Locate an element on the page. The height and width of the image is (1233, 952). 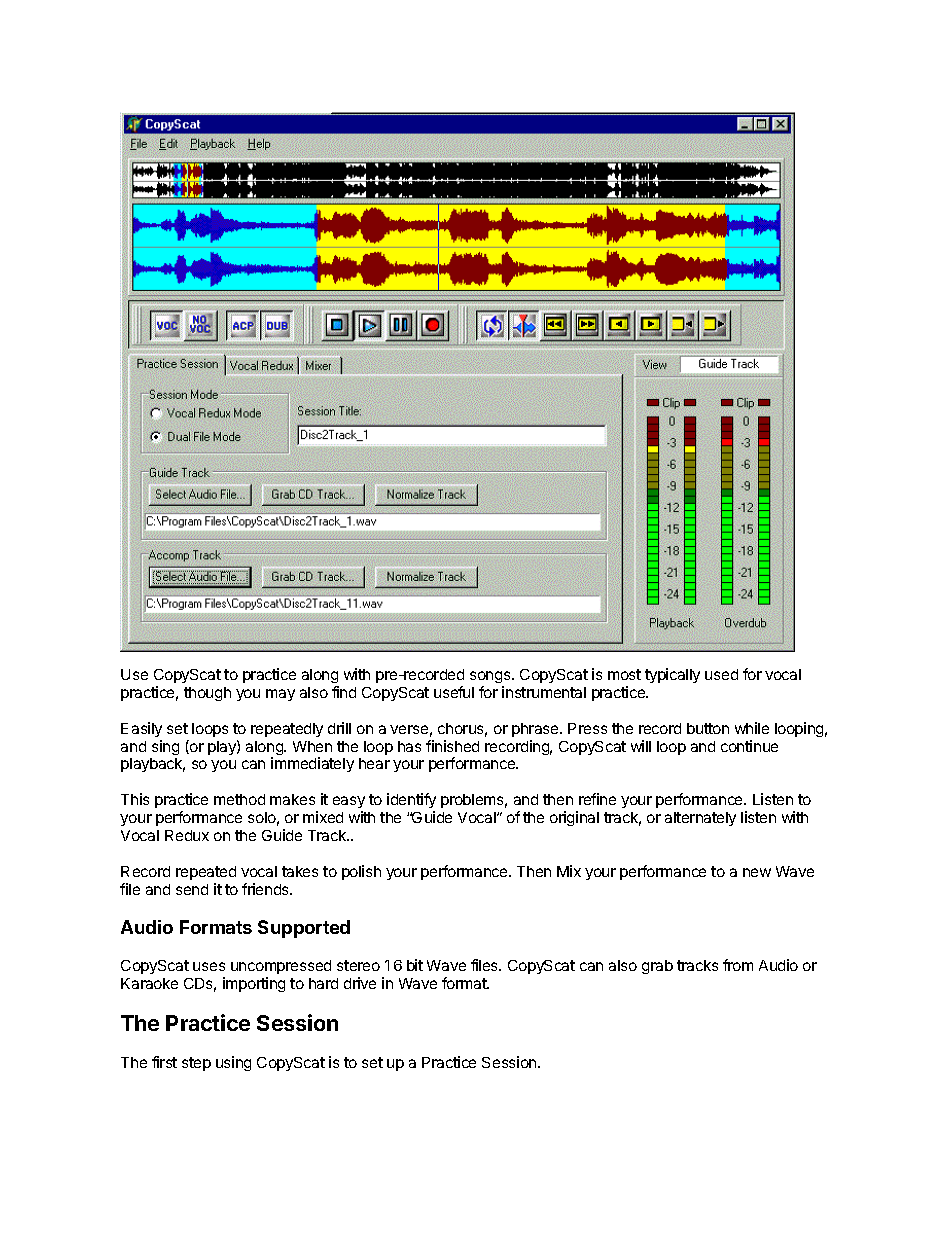
send is located at coordinates (192, 889).
